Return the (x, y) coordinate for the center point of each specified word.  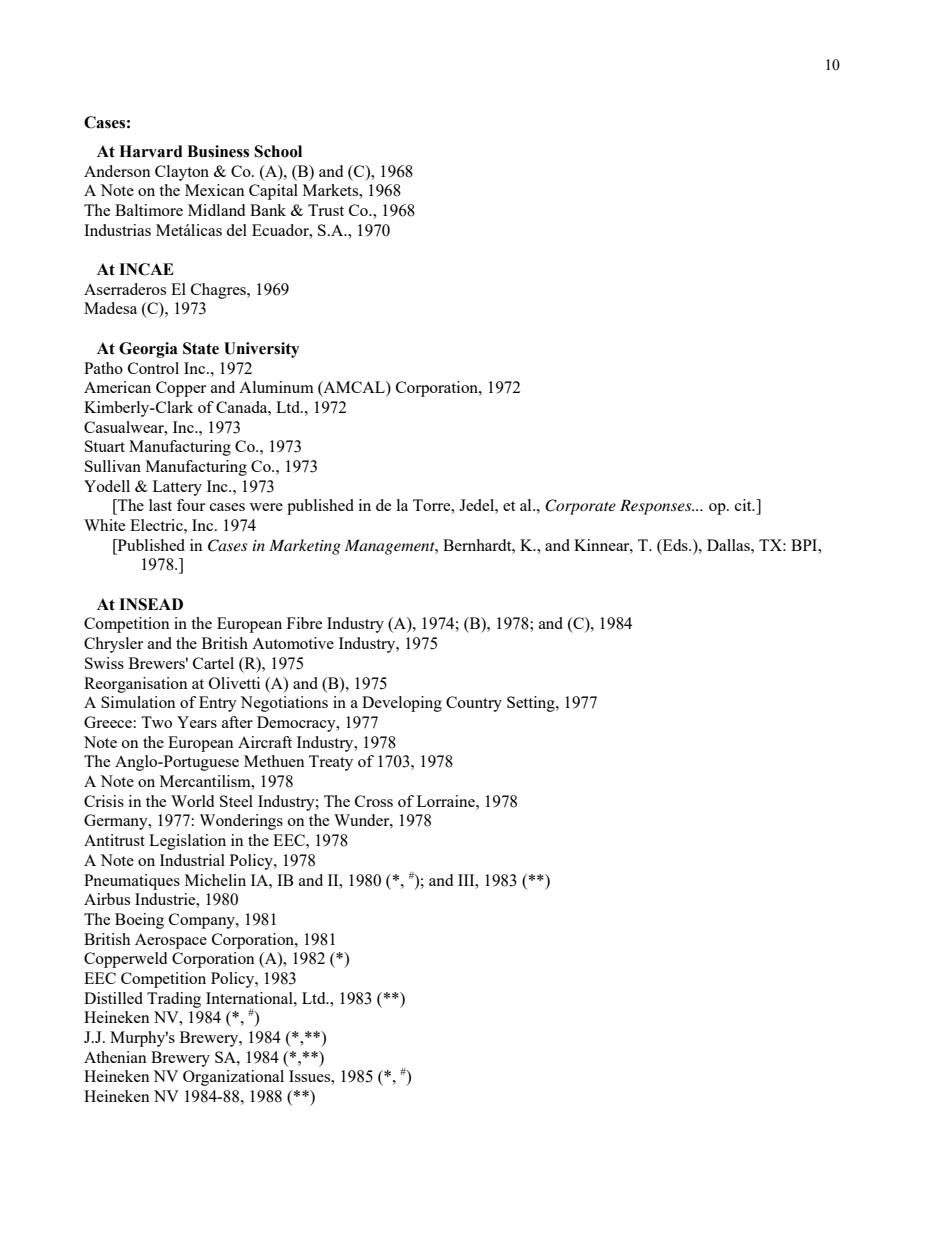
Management (391, 547)
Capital (273, 192)
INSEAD (151, 604)
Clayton (182, 173)
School (278, 151)
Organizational (233, 1078)
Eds (675, 545)
